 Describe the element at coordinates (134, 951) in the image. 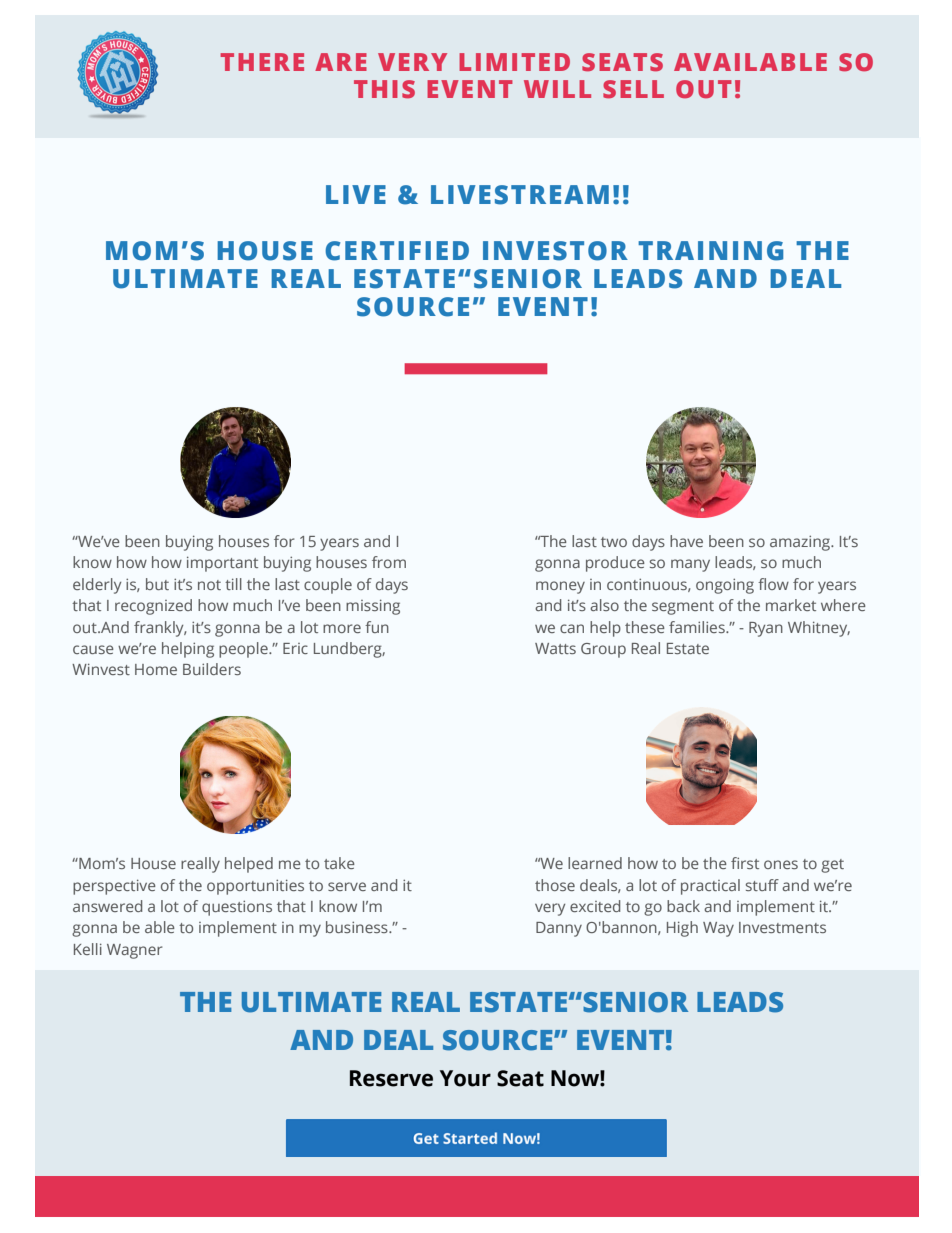

I see `Wagner` at that location.
